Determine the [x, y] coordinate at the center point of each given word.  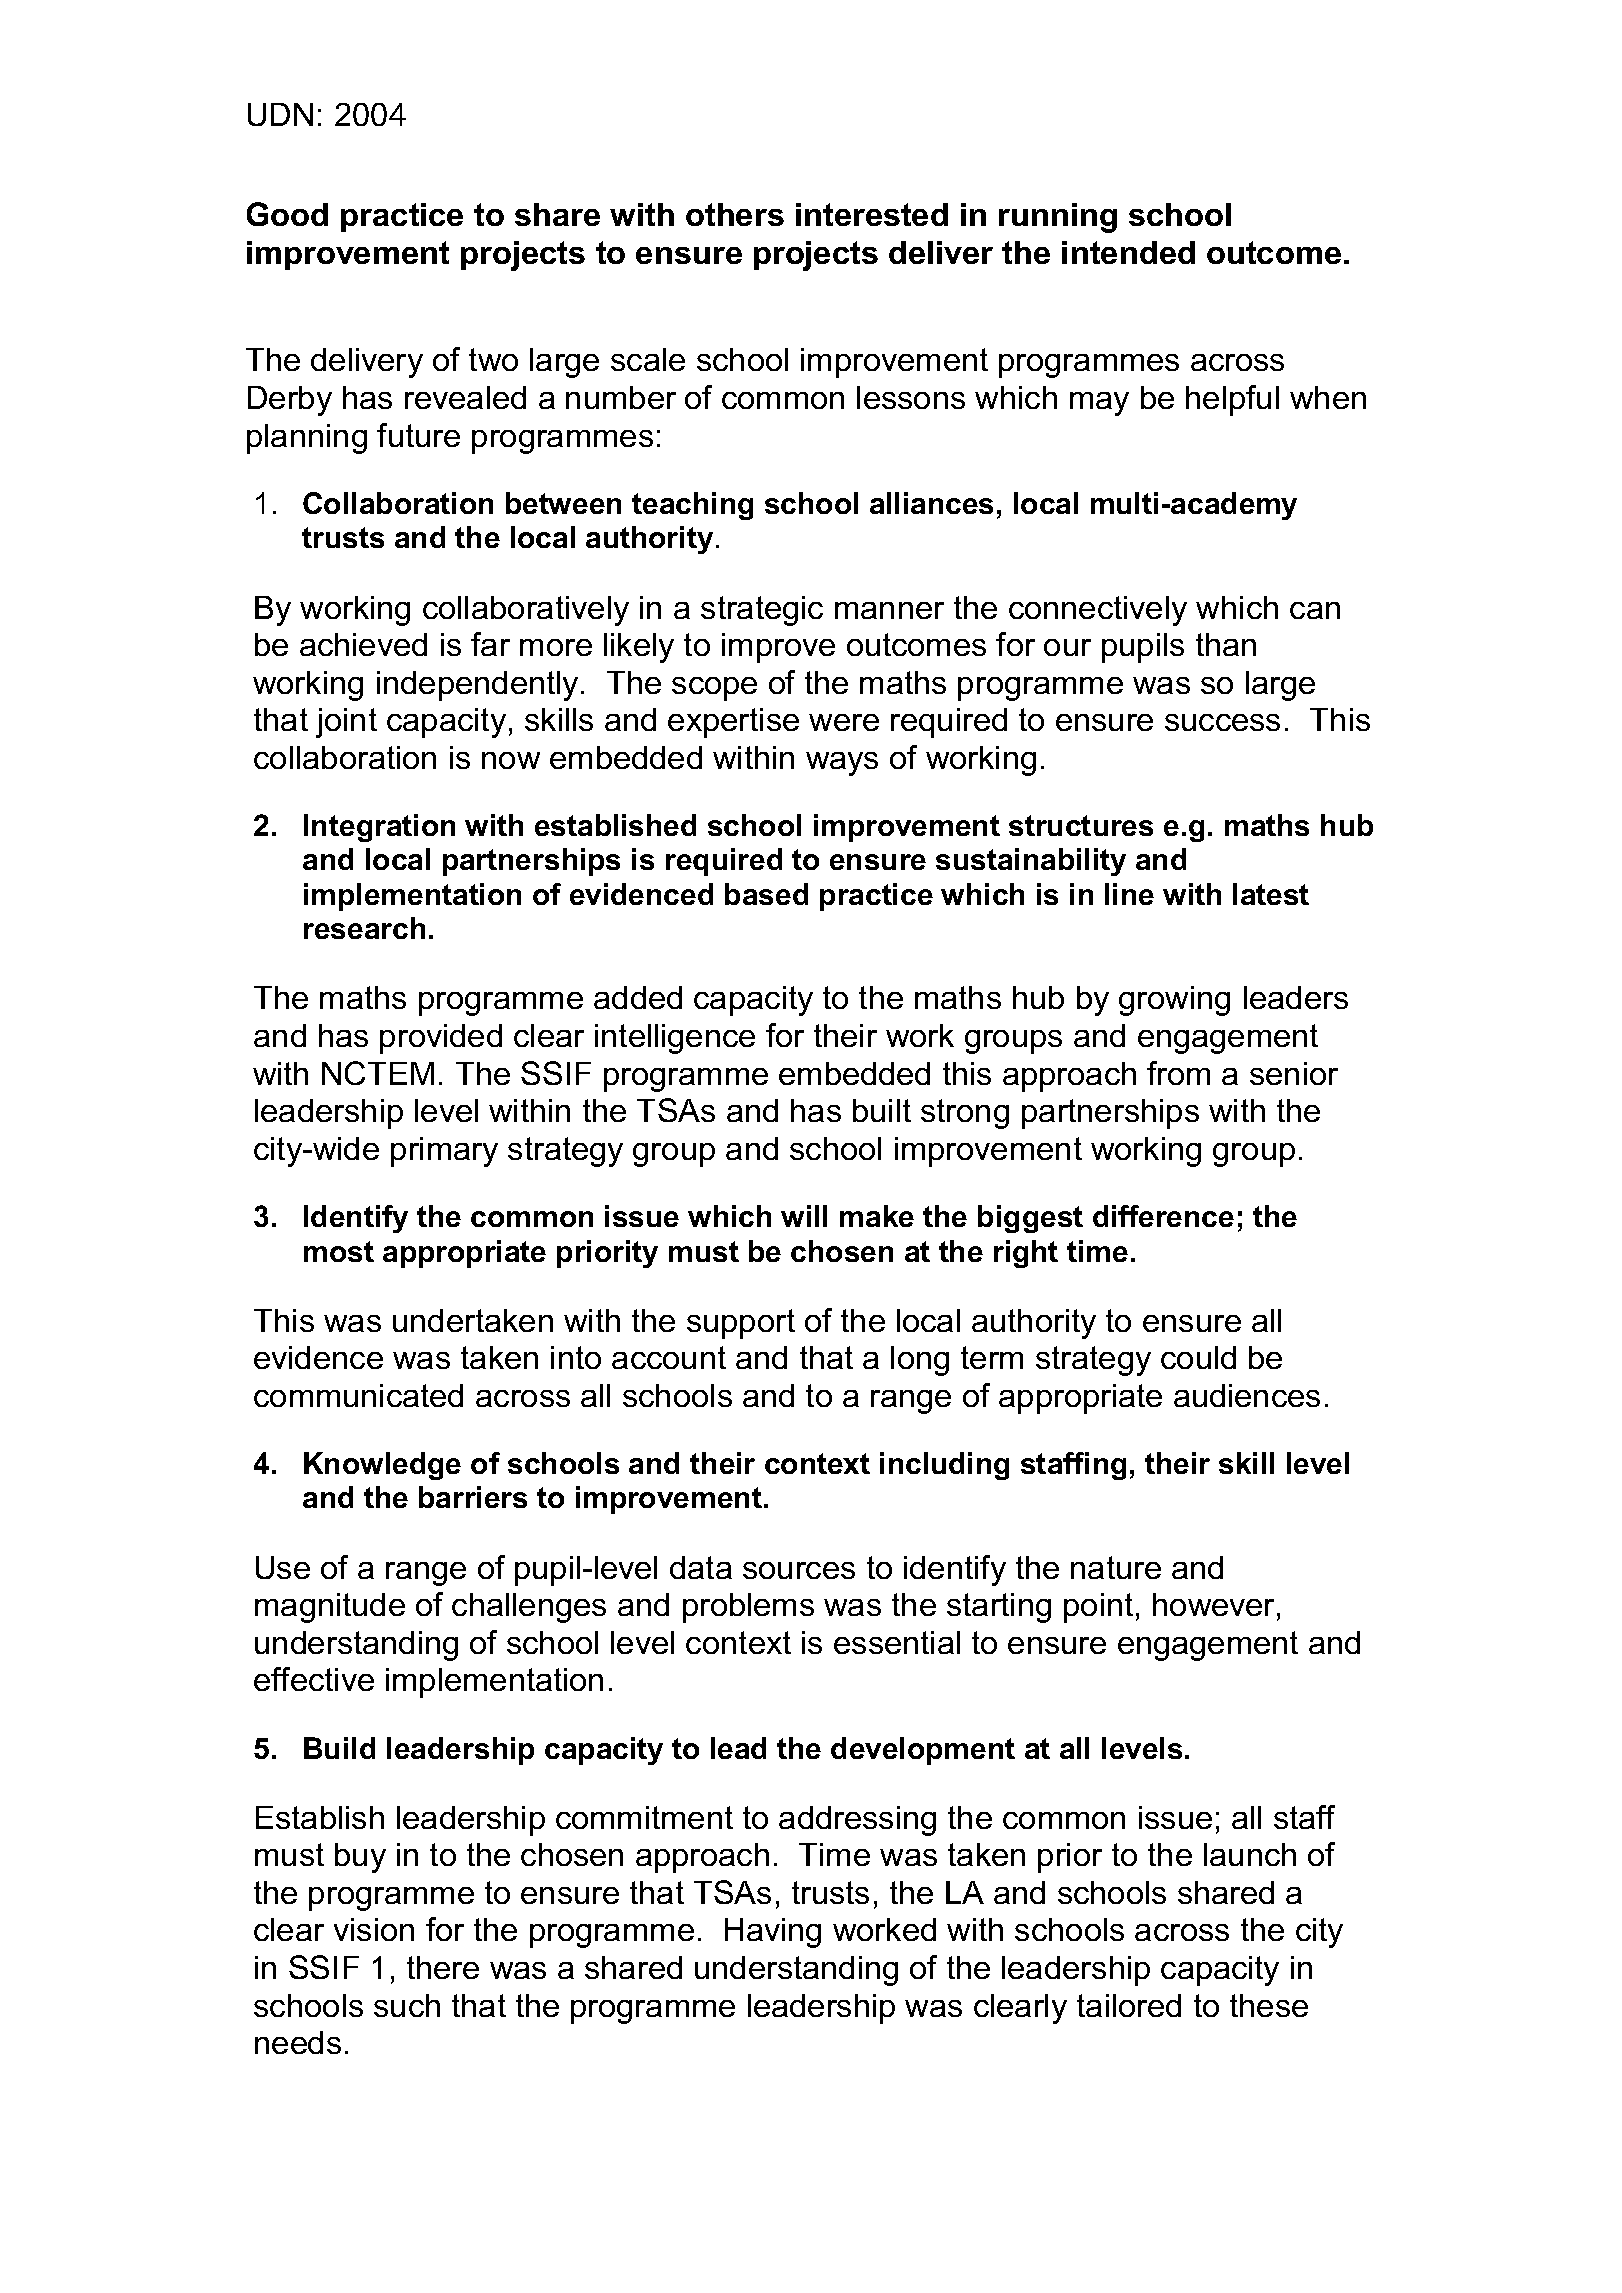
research [364, 928]
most [339, 1251]
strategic [762, 611]
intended [1128, 252]
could [1198, 1357]
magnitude [330, 1608]
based [766, 894]
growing [1174, 1001]
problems [748, 1608]
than [1226, 644]
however [1215, 1606]
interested [872, 214]
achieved [363, 644]
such [407, 2005]
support [741, 1324]
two [493, 359]
